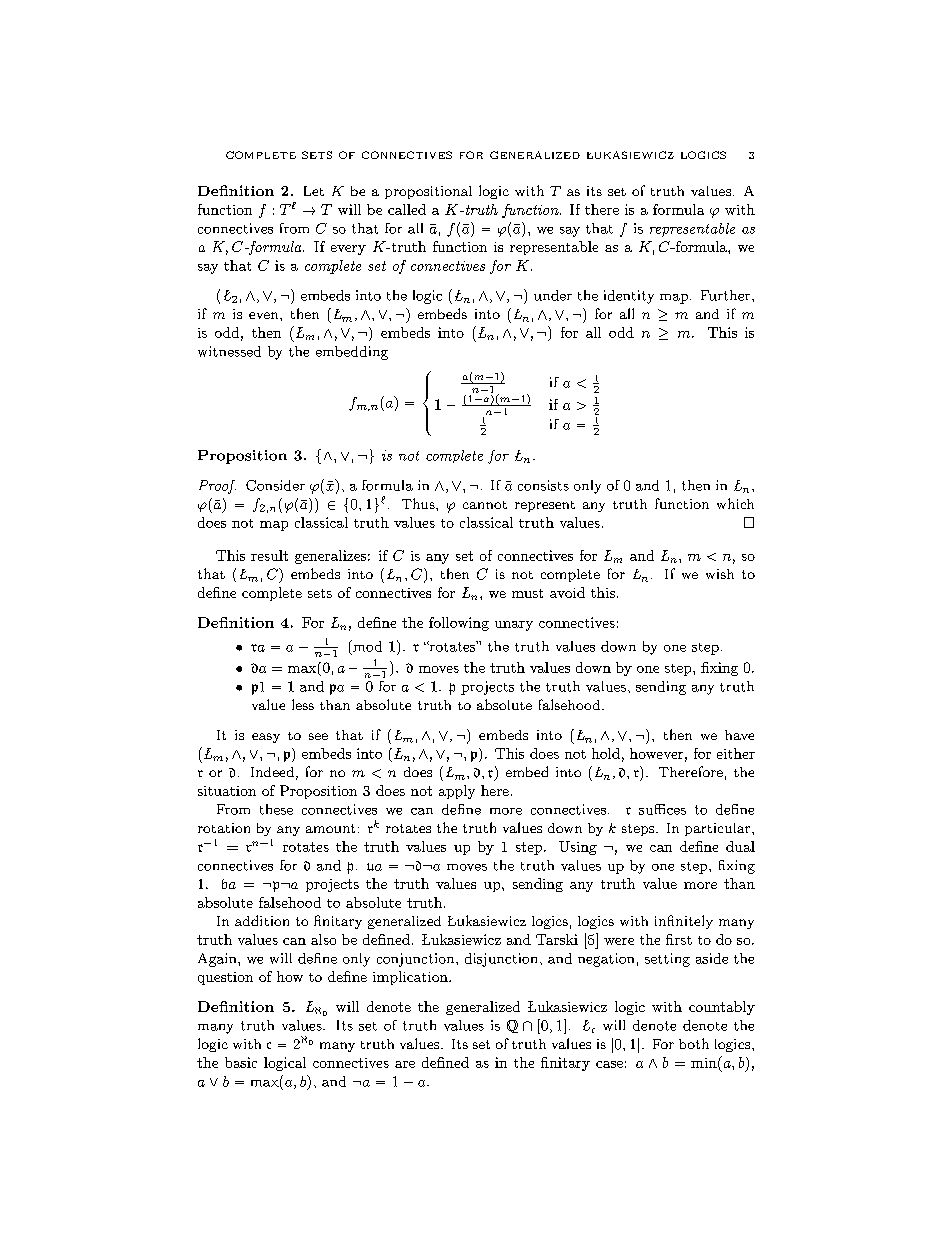  What do you see at coordinates (457, 792) in the screenshot?
I see `apply` at bounding box center [457, 792].
